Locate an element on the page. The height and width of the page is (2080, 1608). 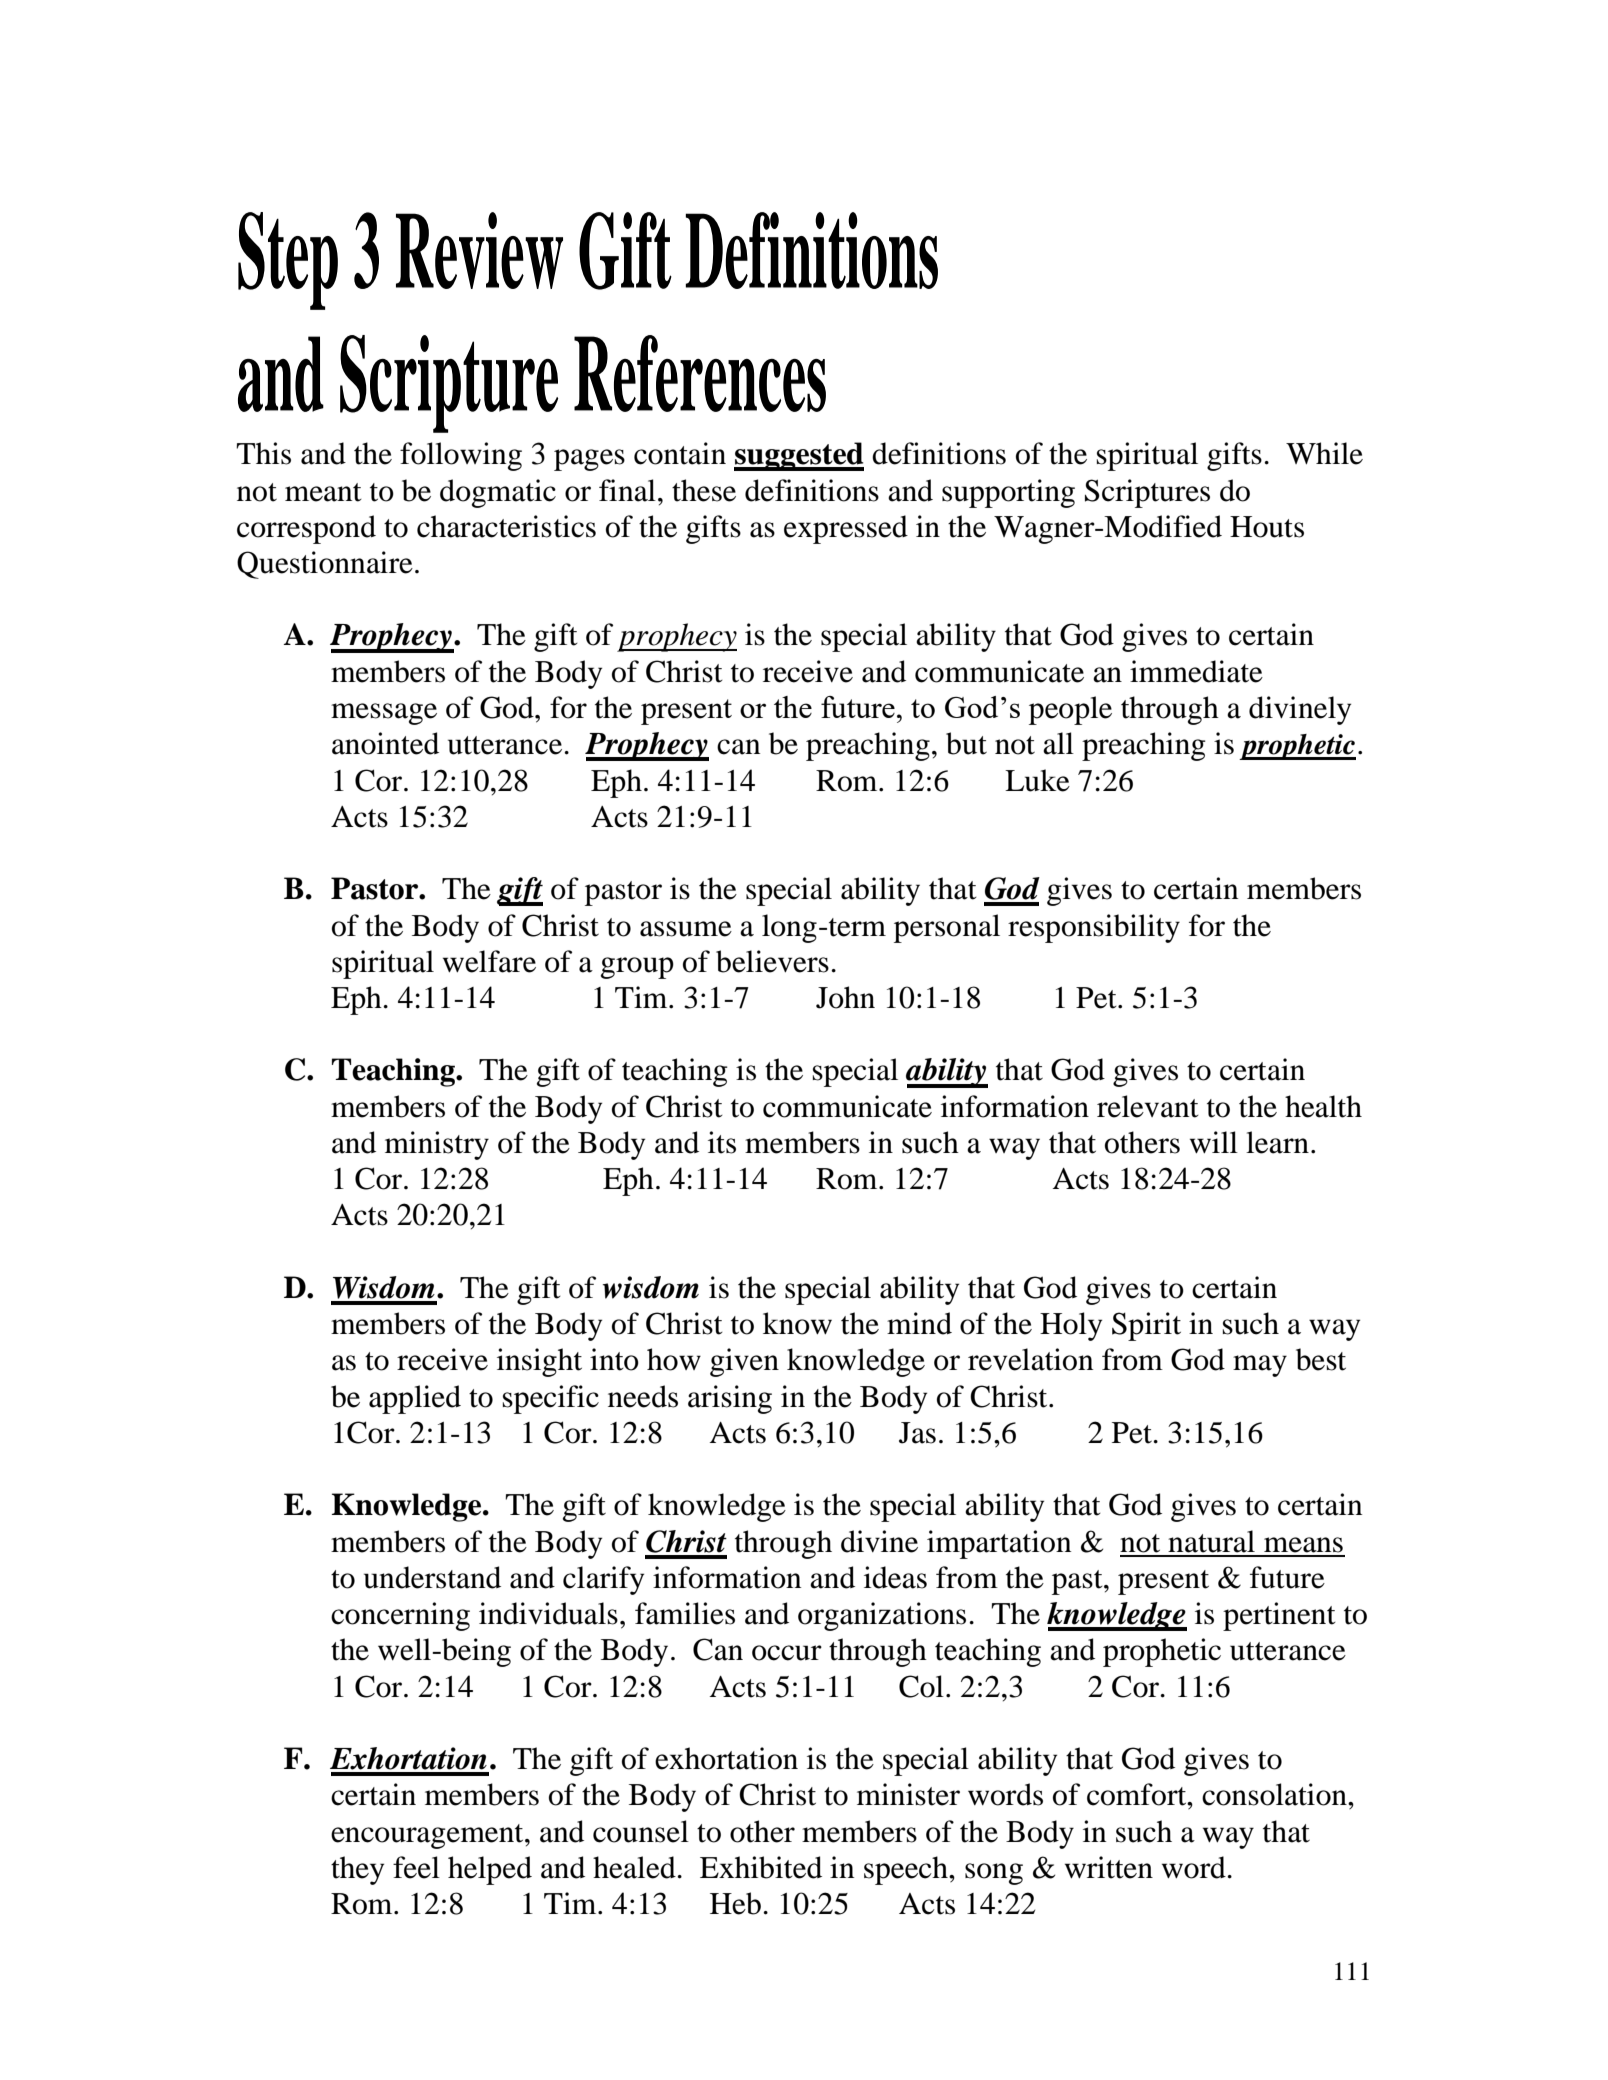
message is located at coordinates (384, 714).
